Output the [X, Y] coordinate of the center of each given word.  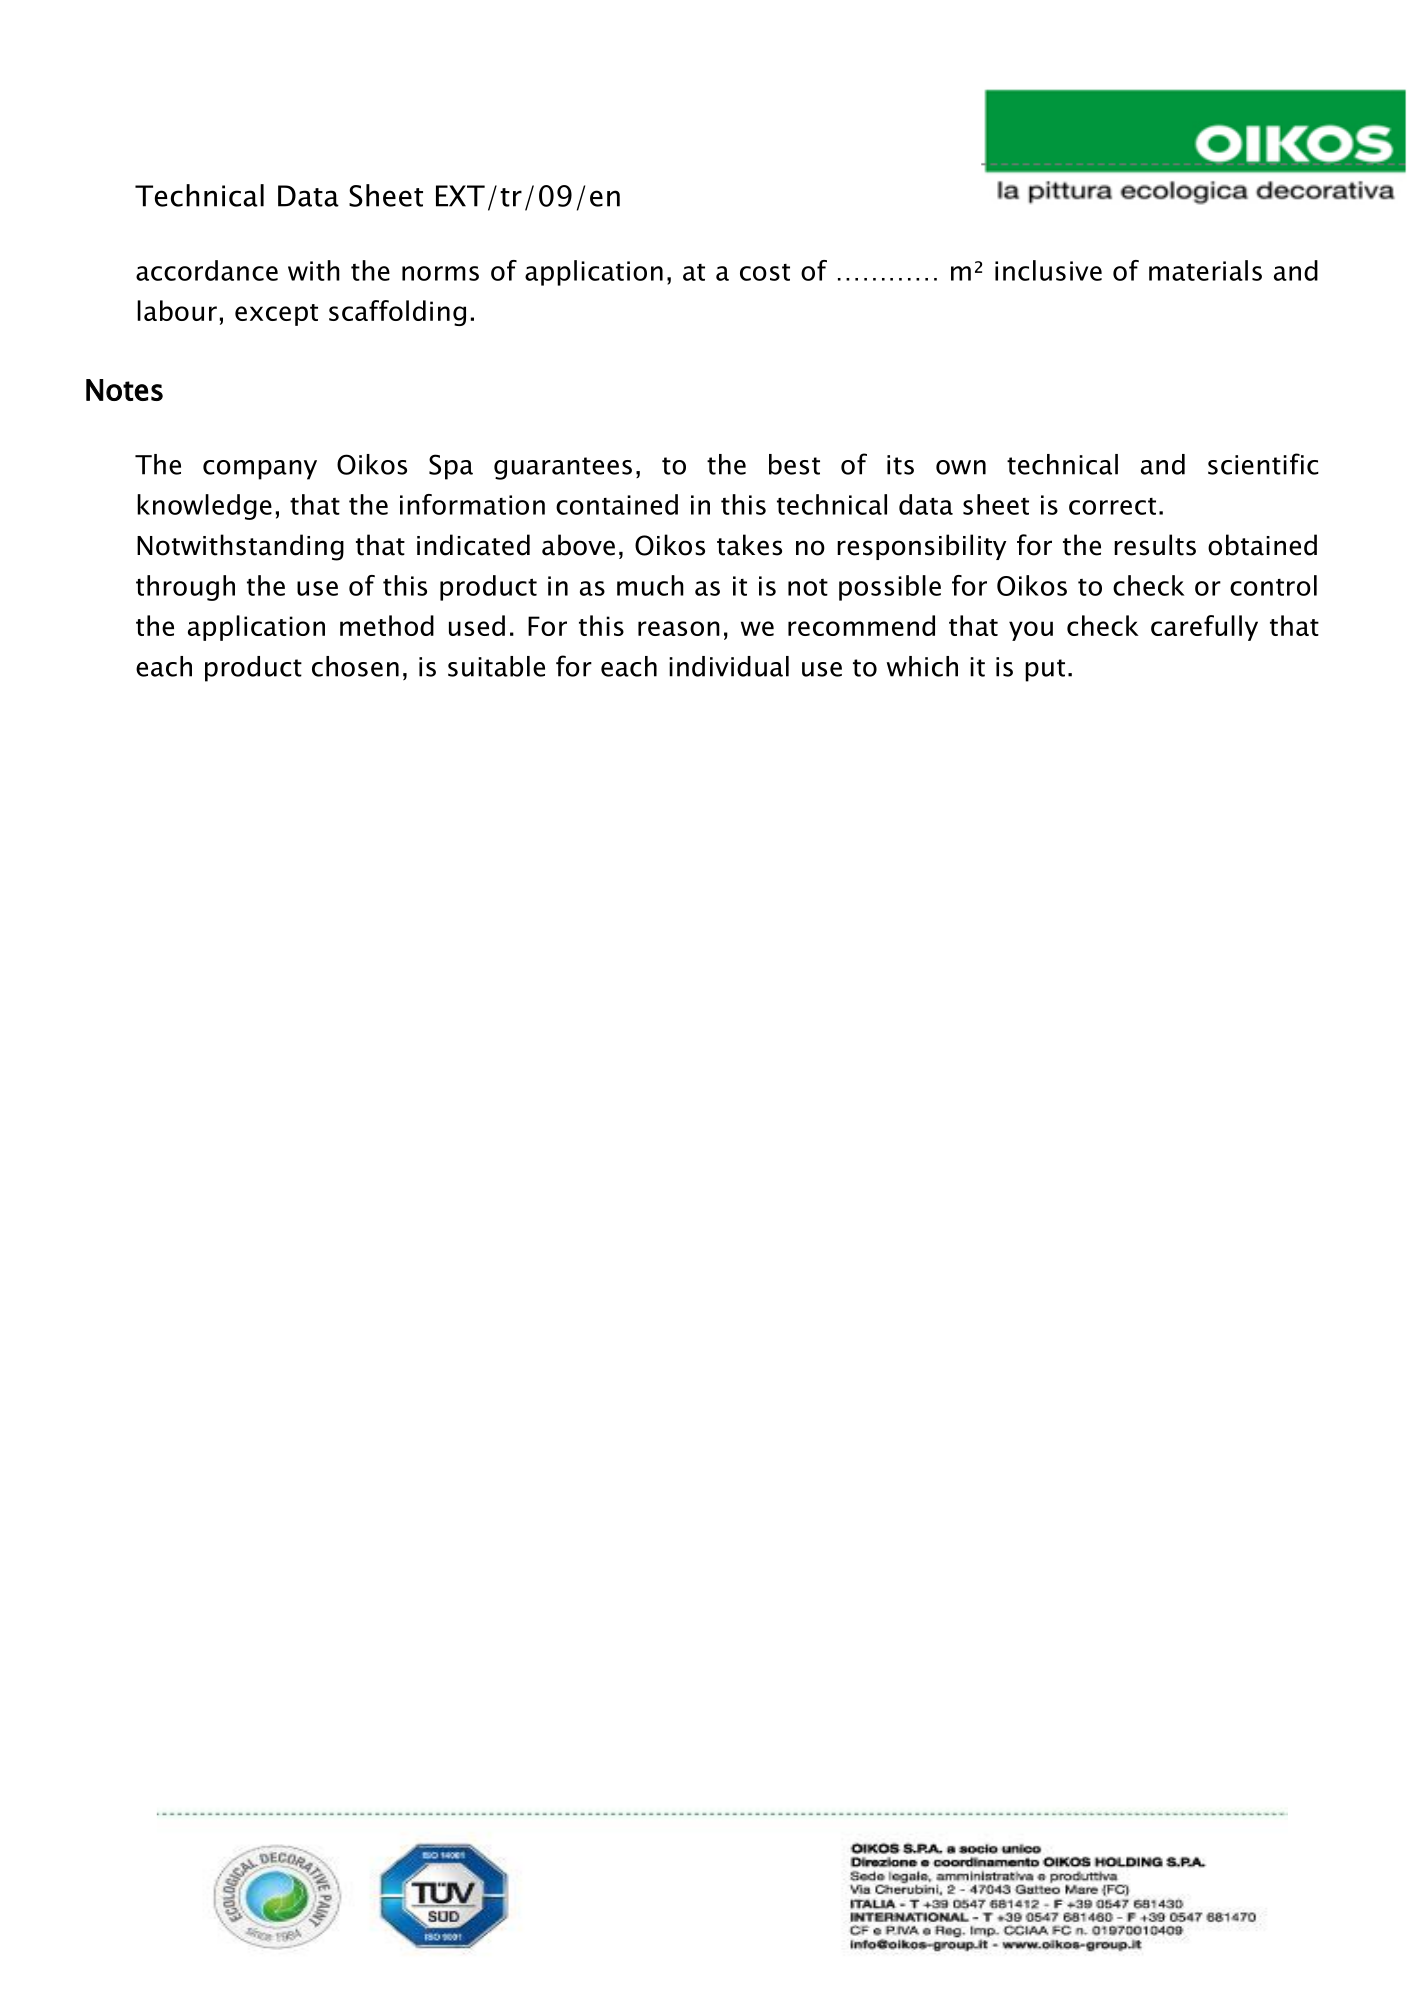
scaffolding [397, 313]
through [185, 588]
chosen [355, 666]
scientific [1263, 464]
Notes [124, 390]
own [961, 467]
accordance [207, 270]
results [1155, 545]
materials [1205, 270]
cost [765, 272]
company [260, 470]
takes [749, 545]
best [794, 464]
